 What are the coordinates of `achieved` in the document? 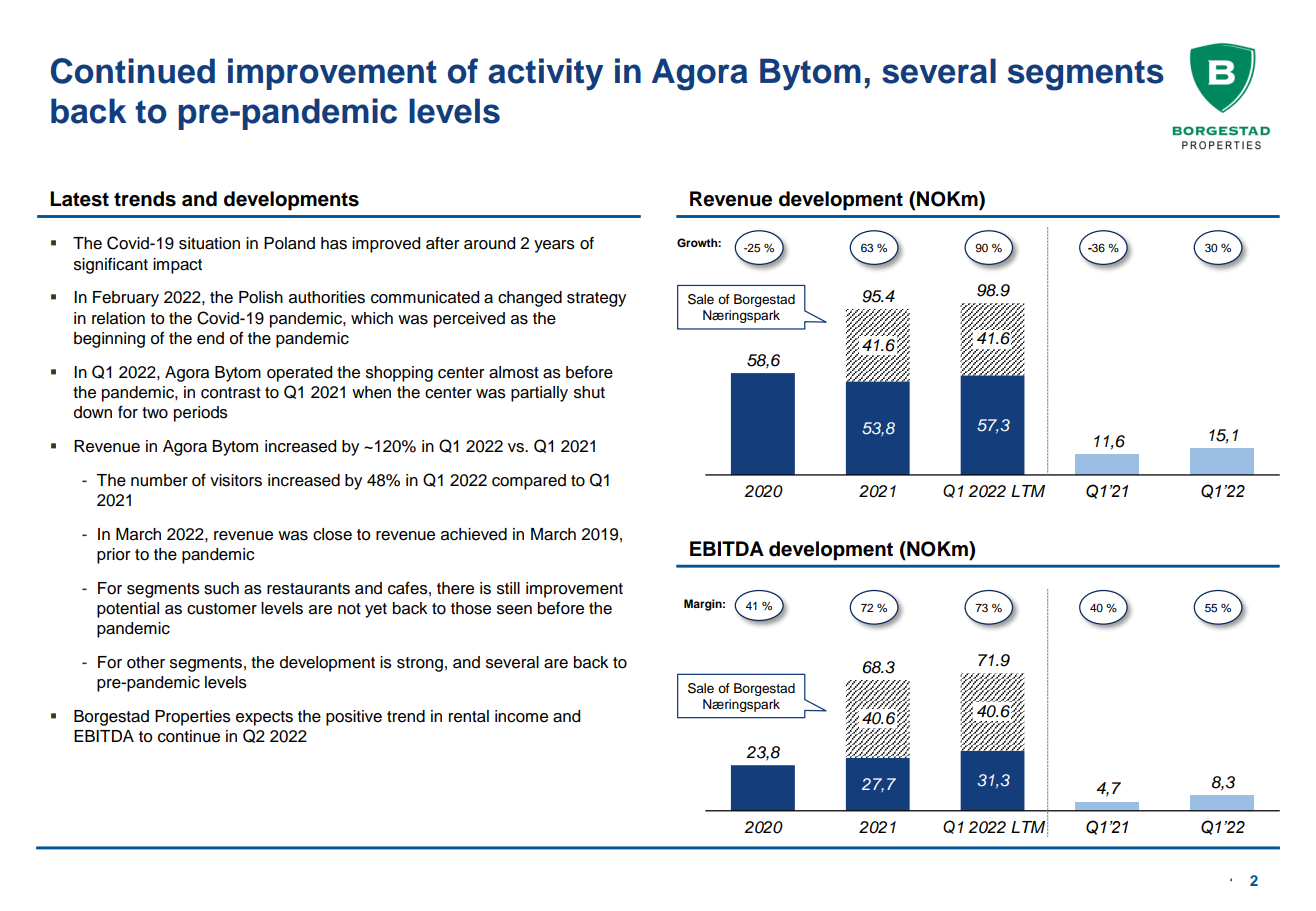 It's located at (474, 534).
